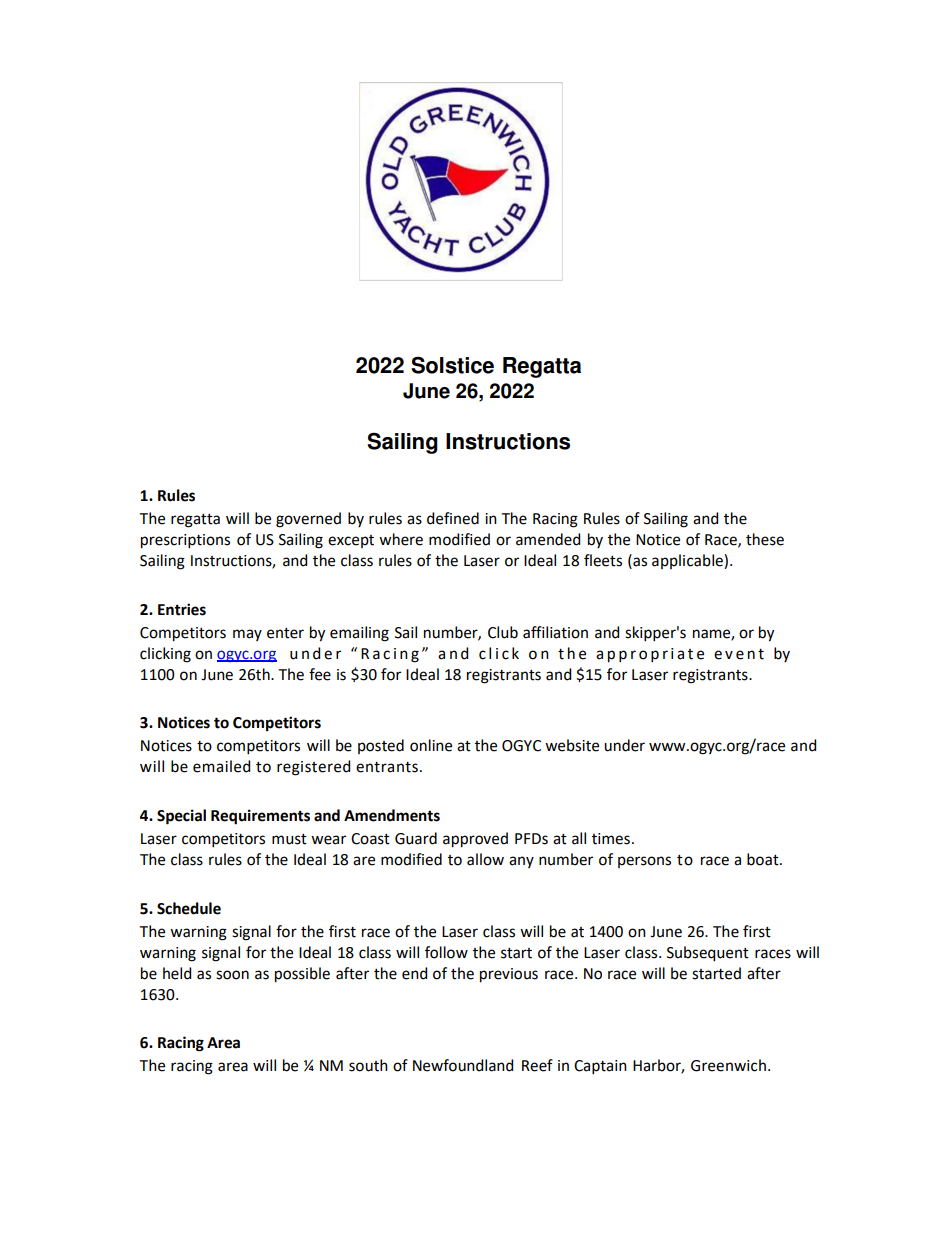  I want to click on where, so click(401, 539).
